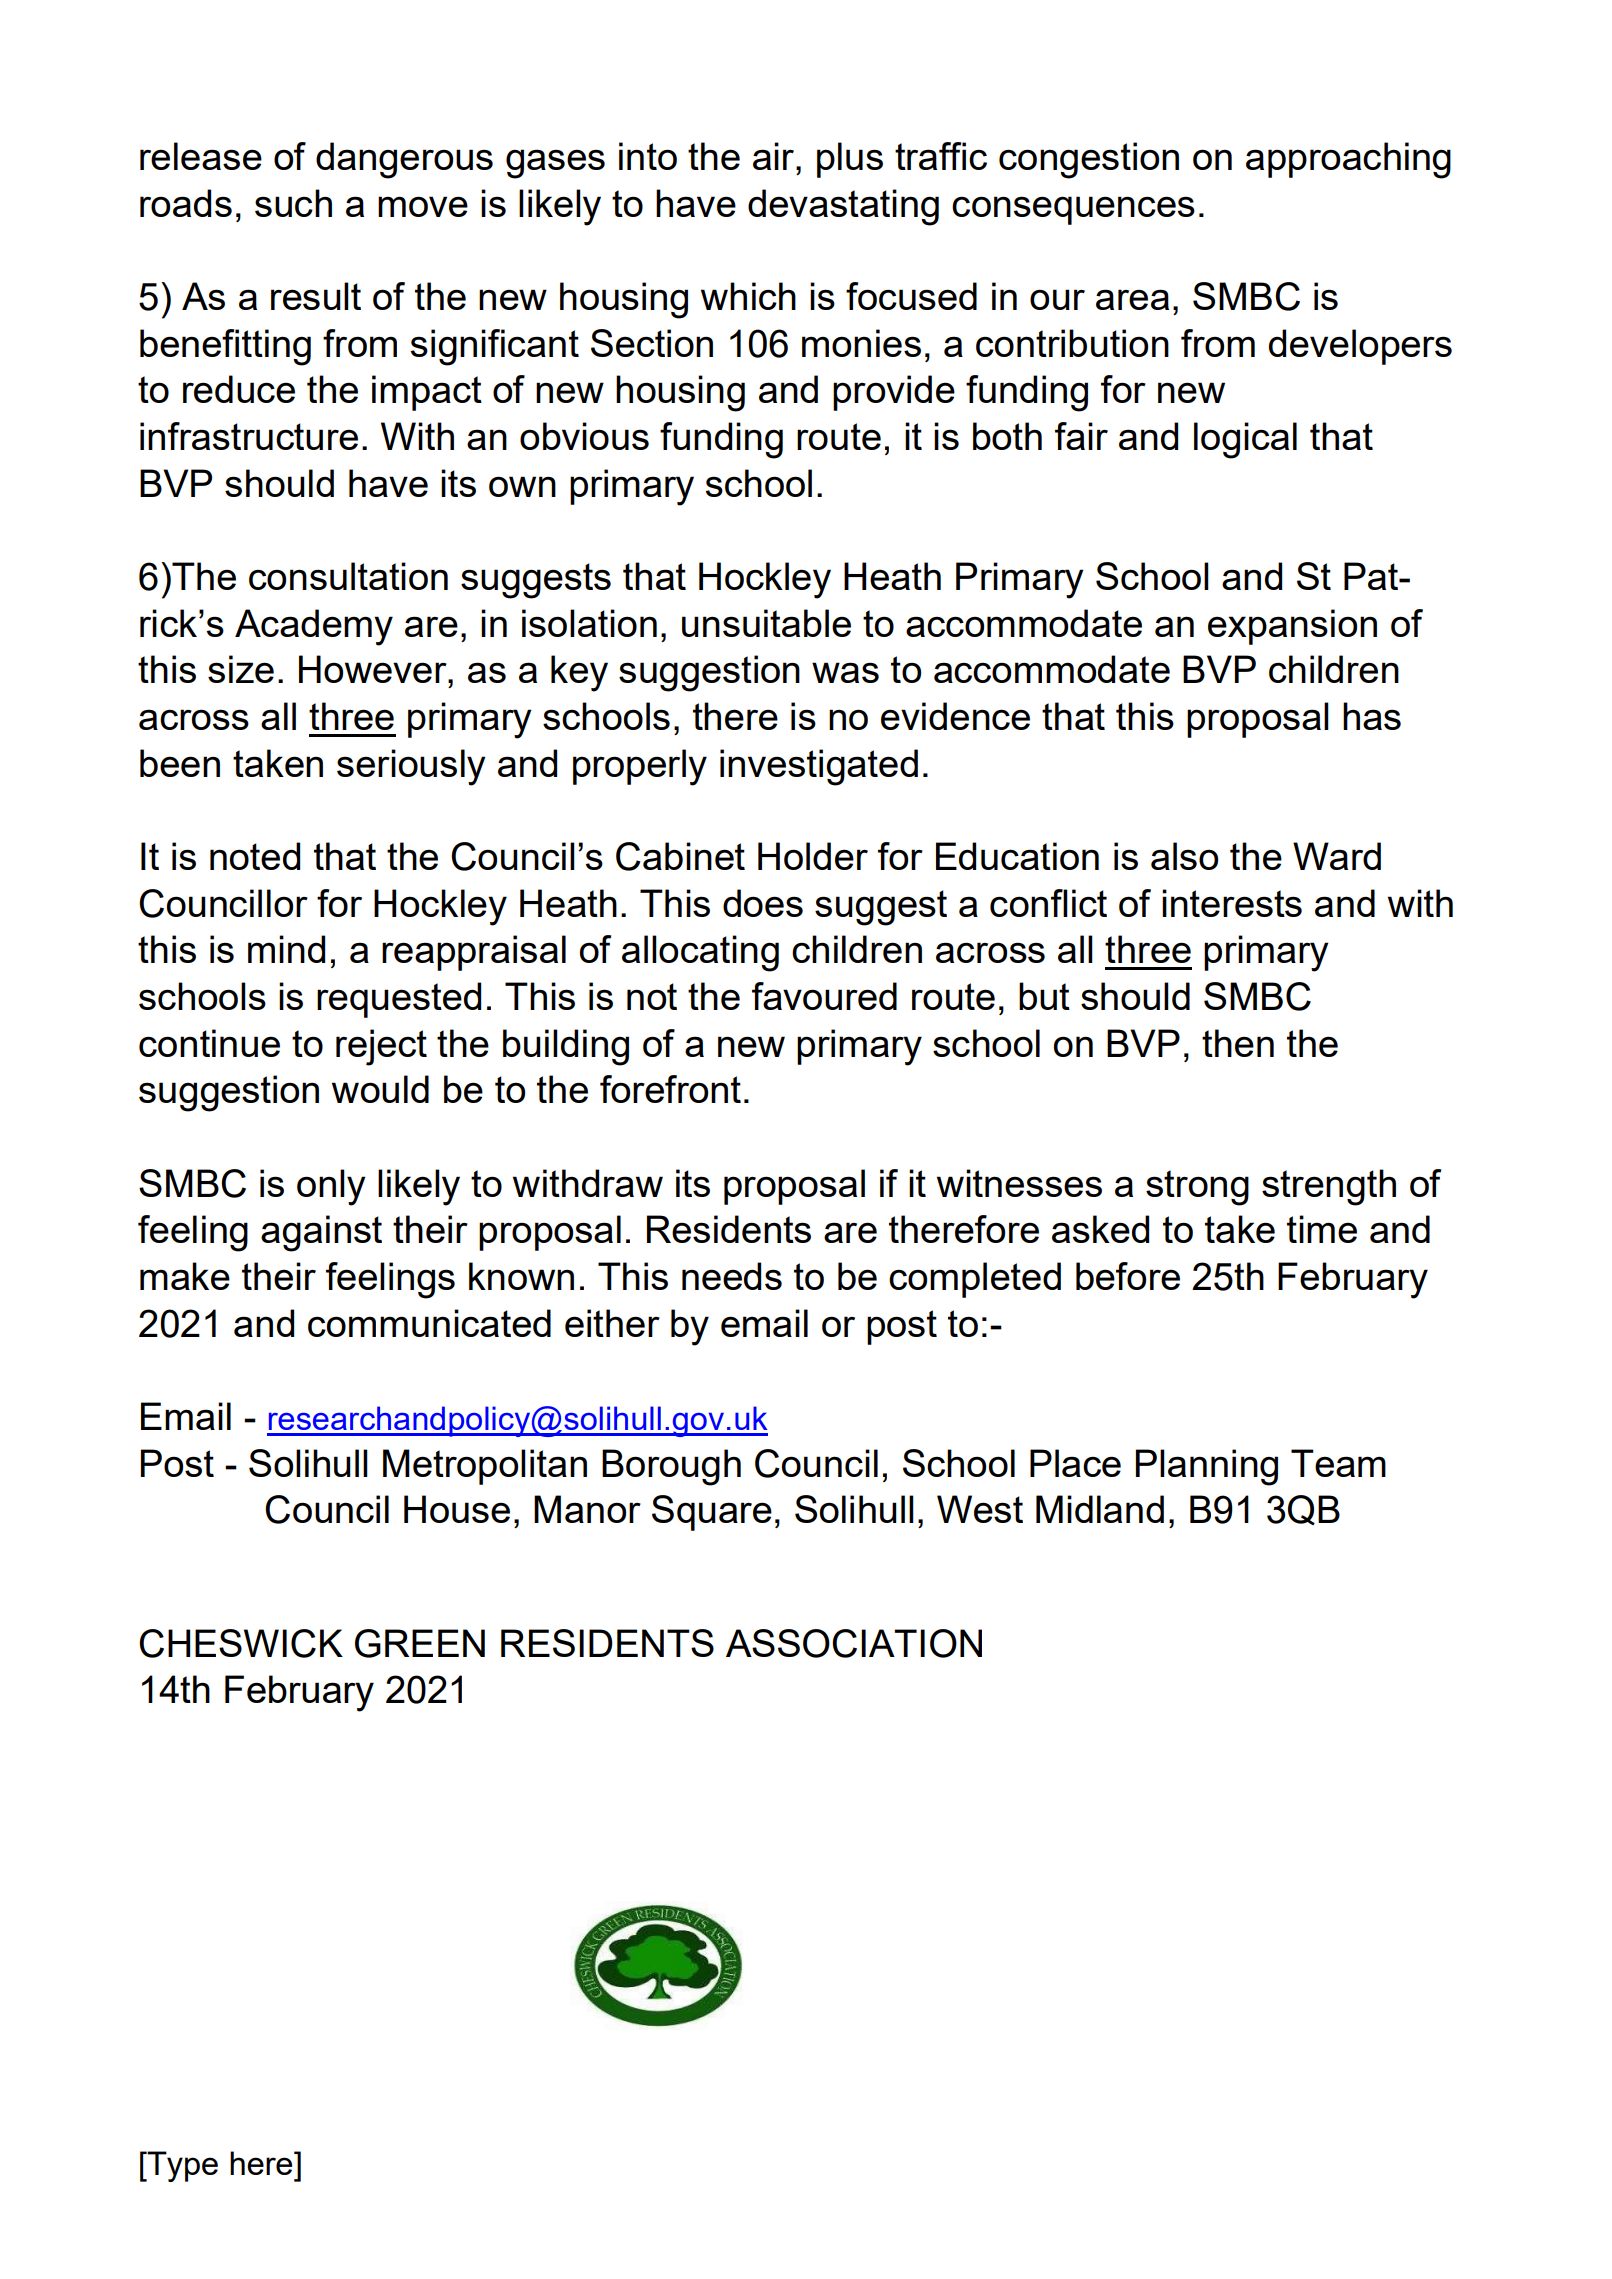 Image resolution: width=1612 pixels, height=2279 pixels. I want to click on approaching, so click(1348, 160).
